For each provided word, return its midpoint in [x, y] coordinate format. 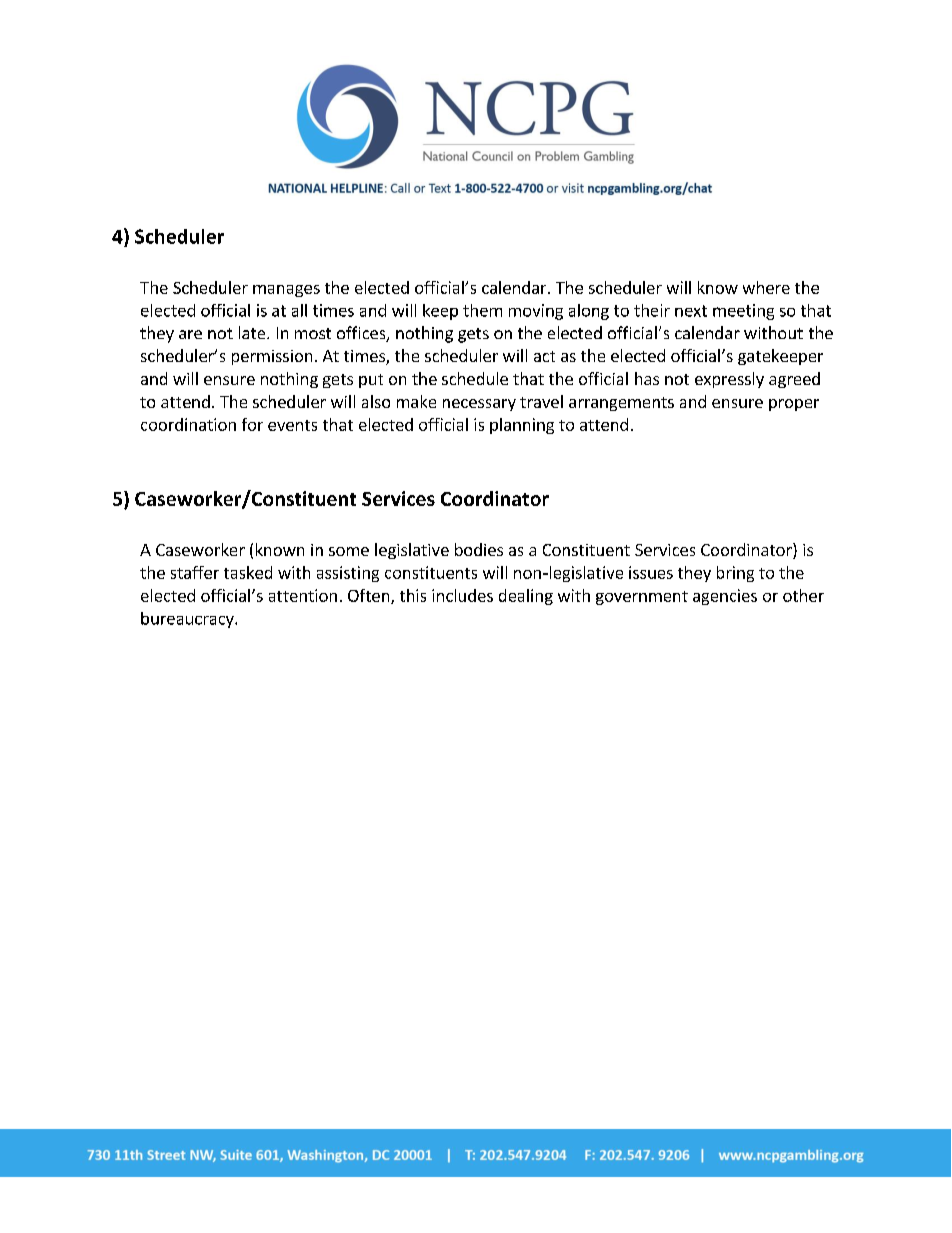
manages [286, 291]
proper [794, 405]
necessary [479, 405]
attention [303, 595]
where [766, 287]
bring [735, 574]
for [252, 424]
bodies [479, 549]
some [349, 551]
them [482, 310]
